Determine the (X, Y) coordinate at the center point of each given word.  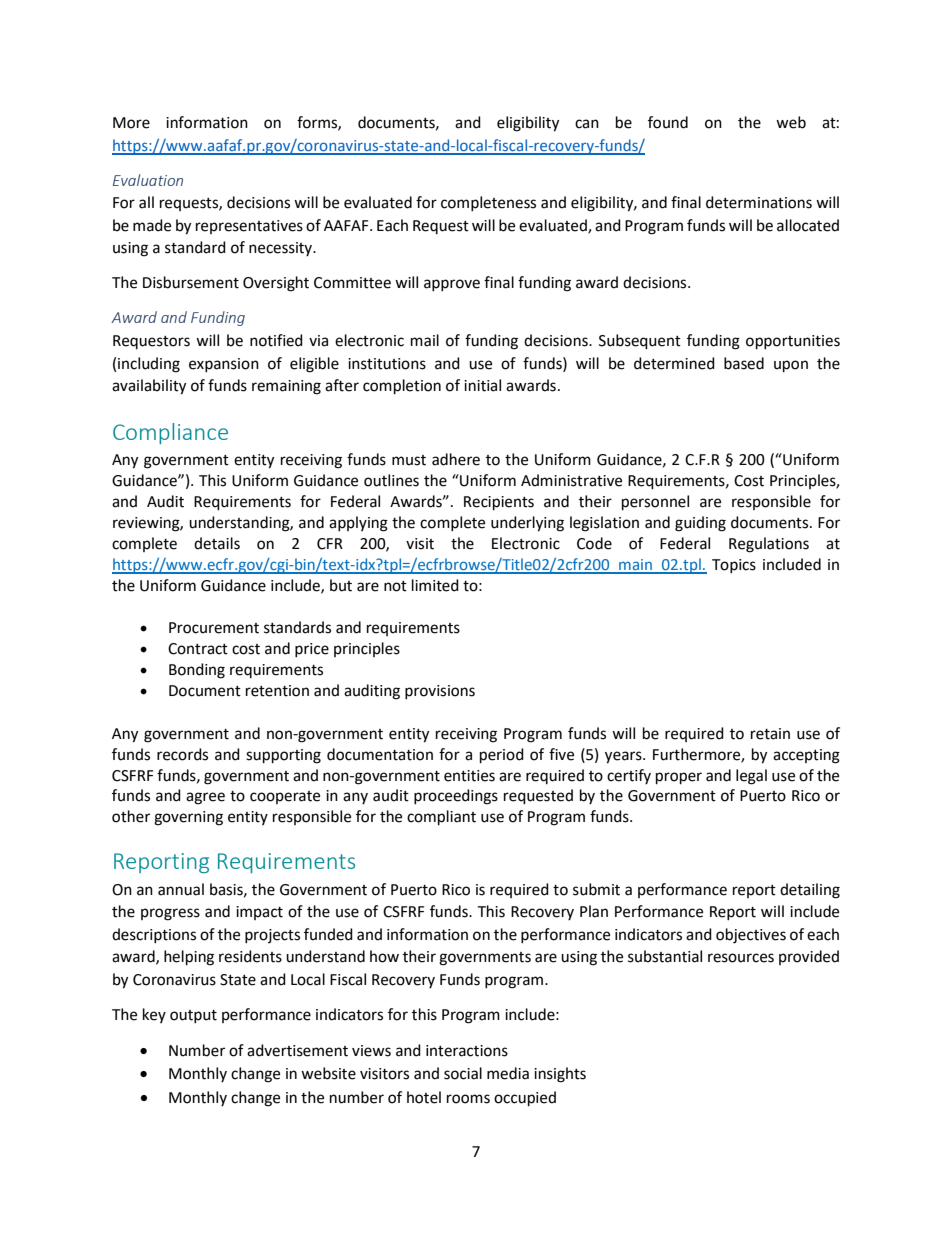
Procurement (214, 628)
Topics (734, 566)
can (587, 124)
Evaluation (148, 180)
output (193, 1016)
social (463, 1073)
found (668, 122)
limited (435, 585)
